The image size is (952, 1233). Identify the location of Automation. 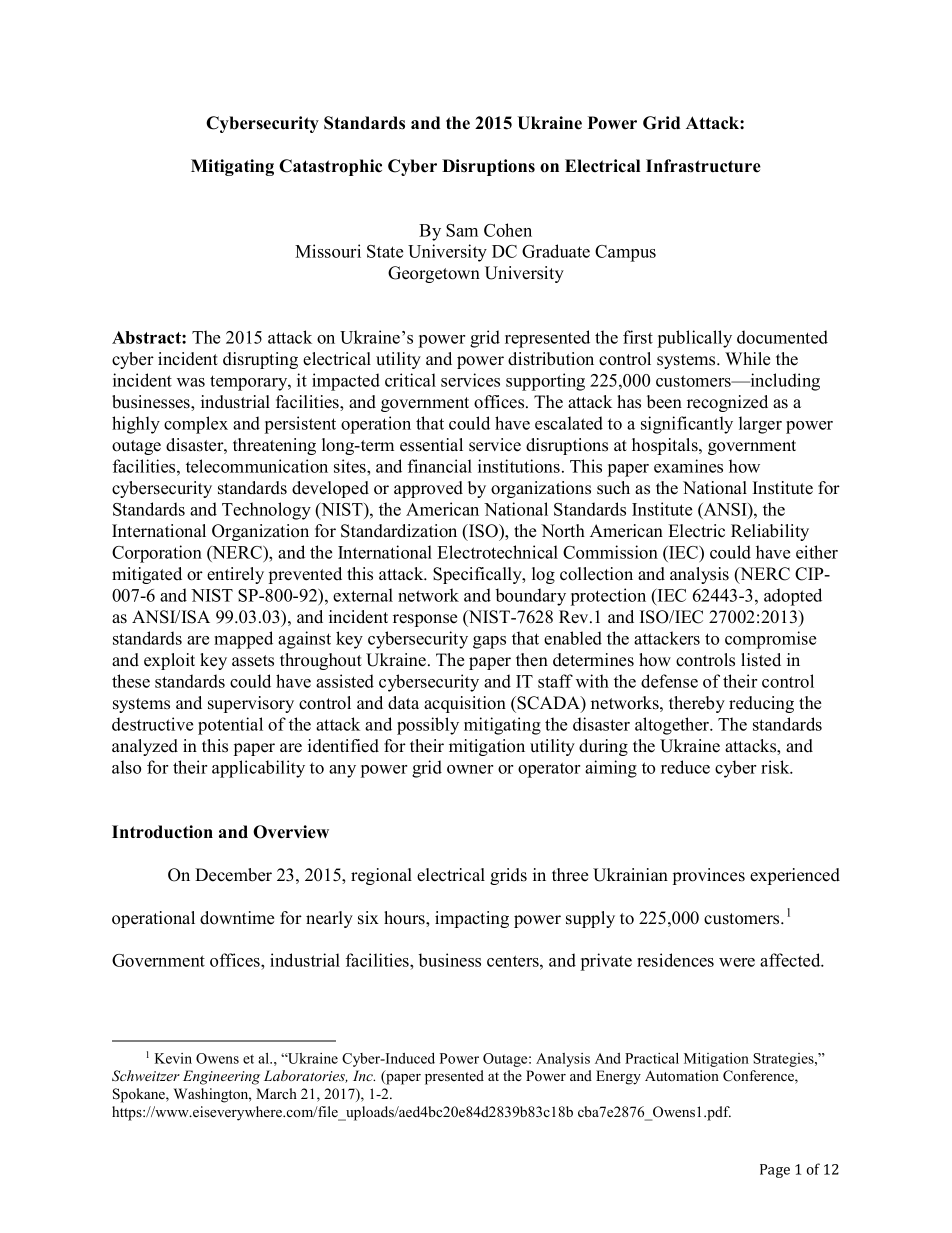
(682, 1075).
